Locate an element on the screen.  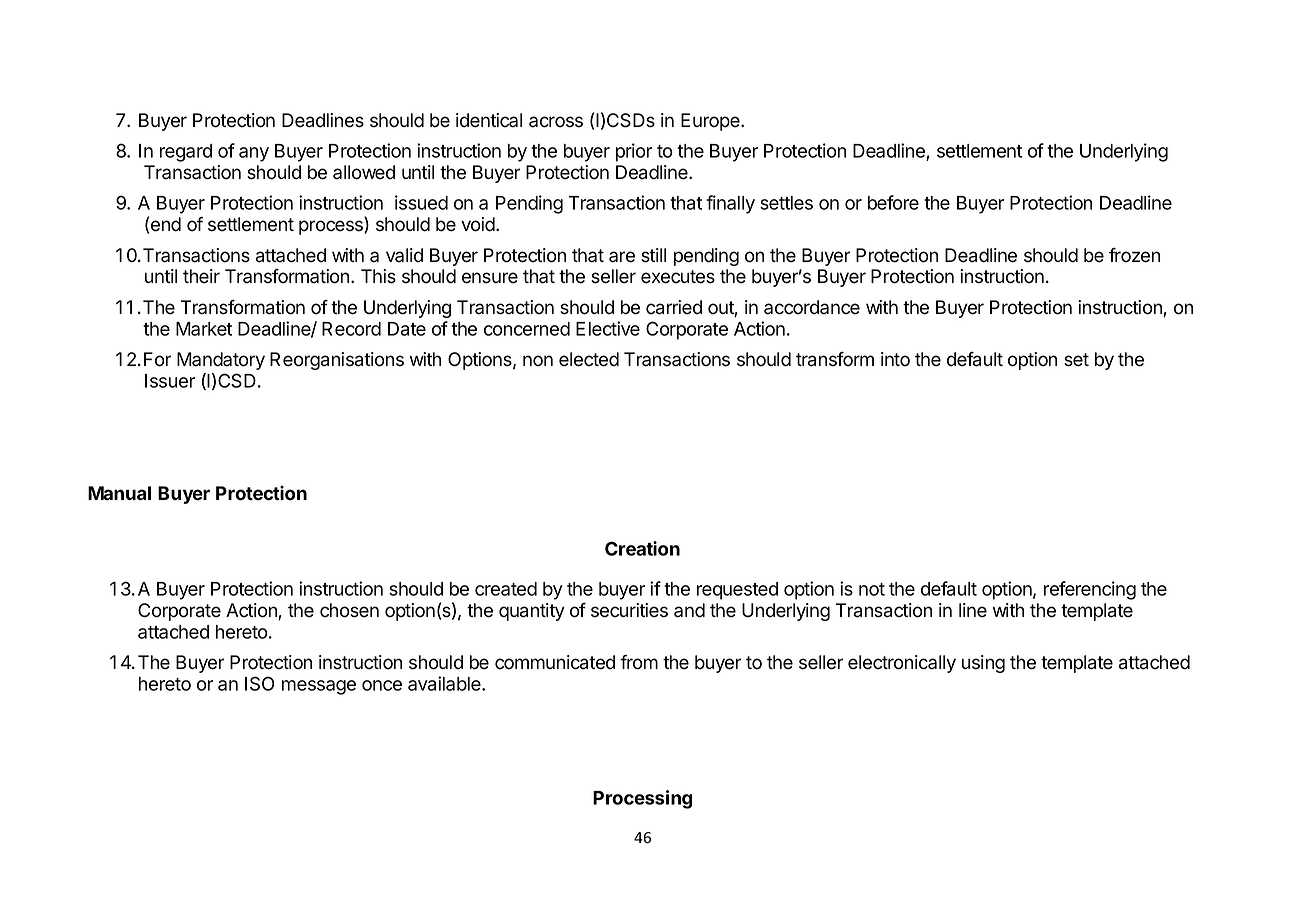
elected is located at coordinates (589, 359).
